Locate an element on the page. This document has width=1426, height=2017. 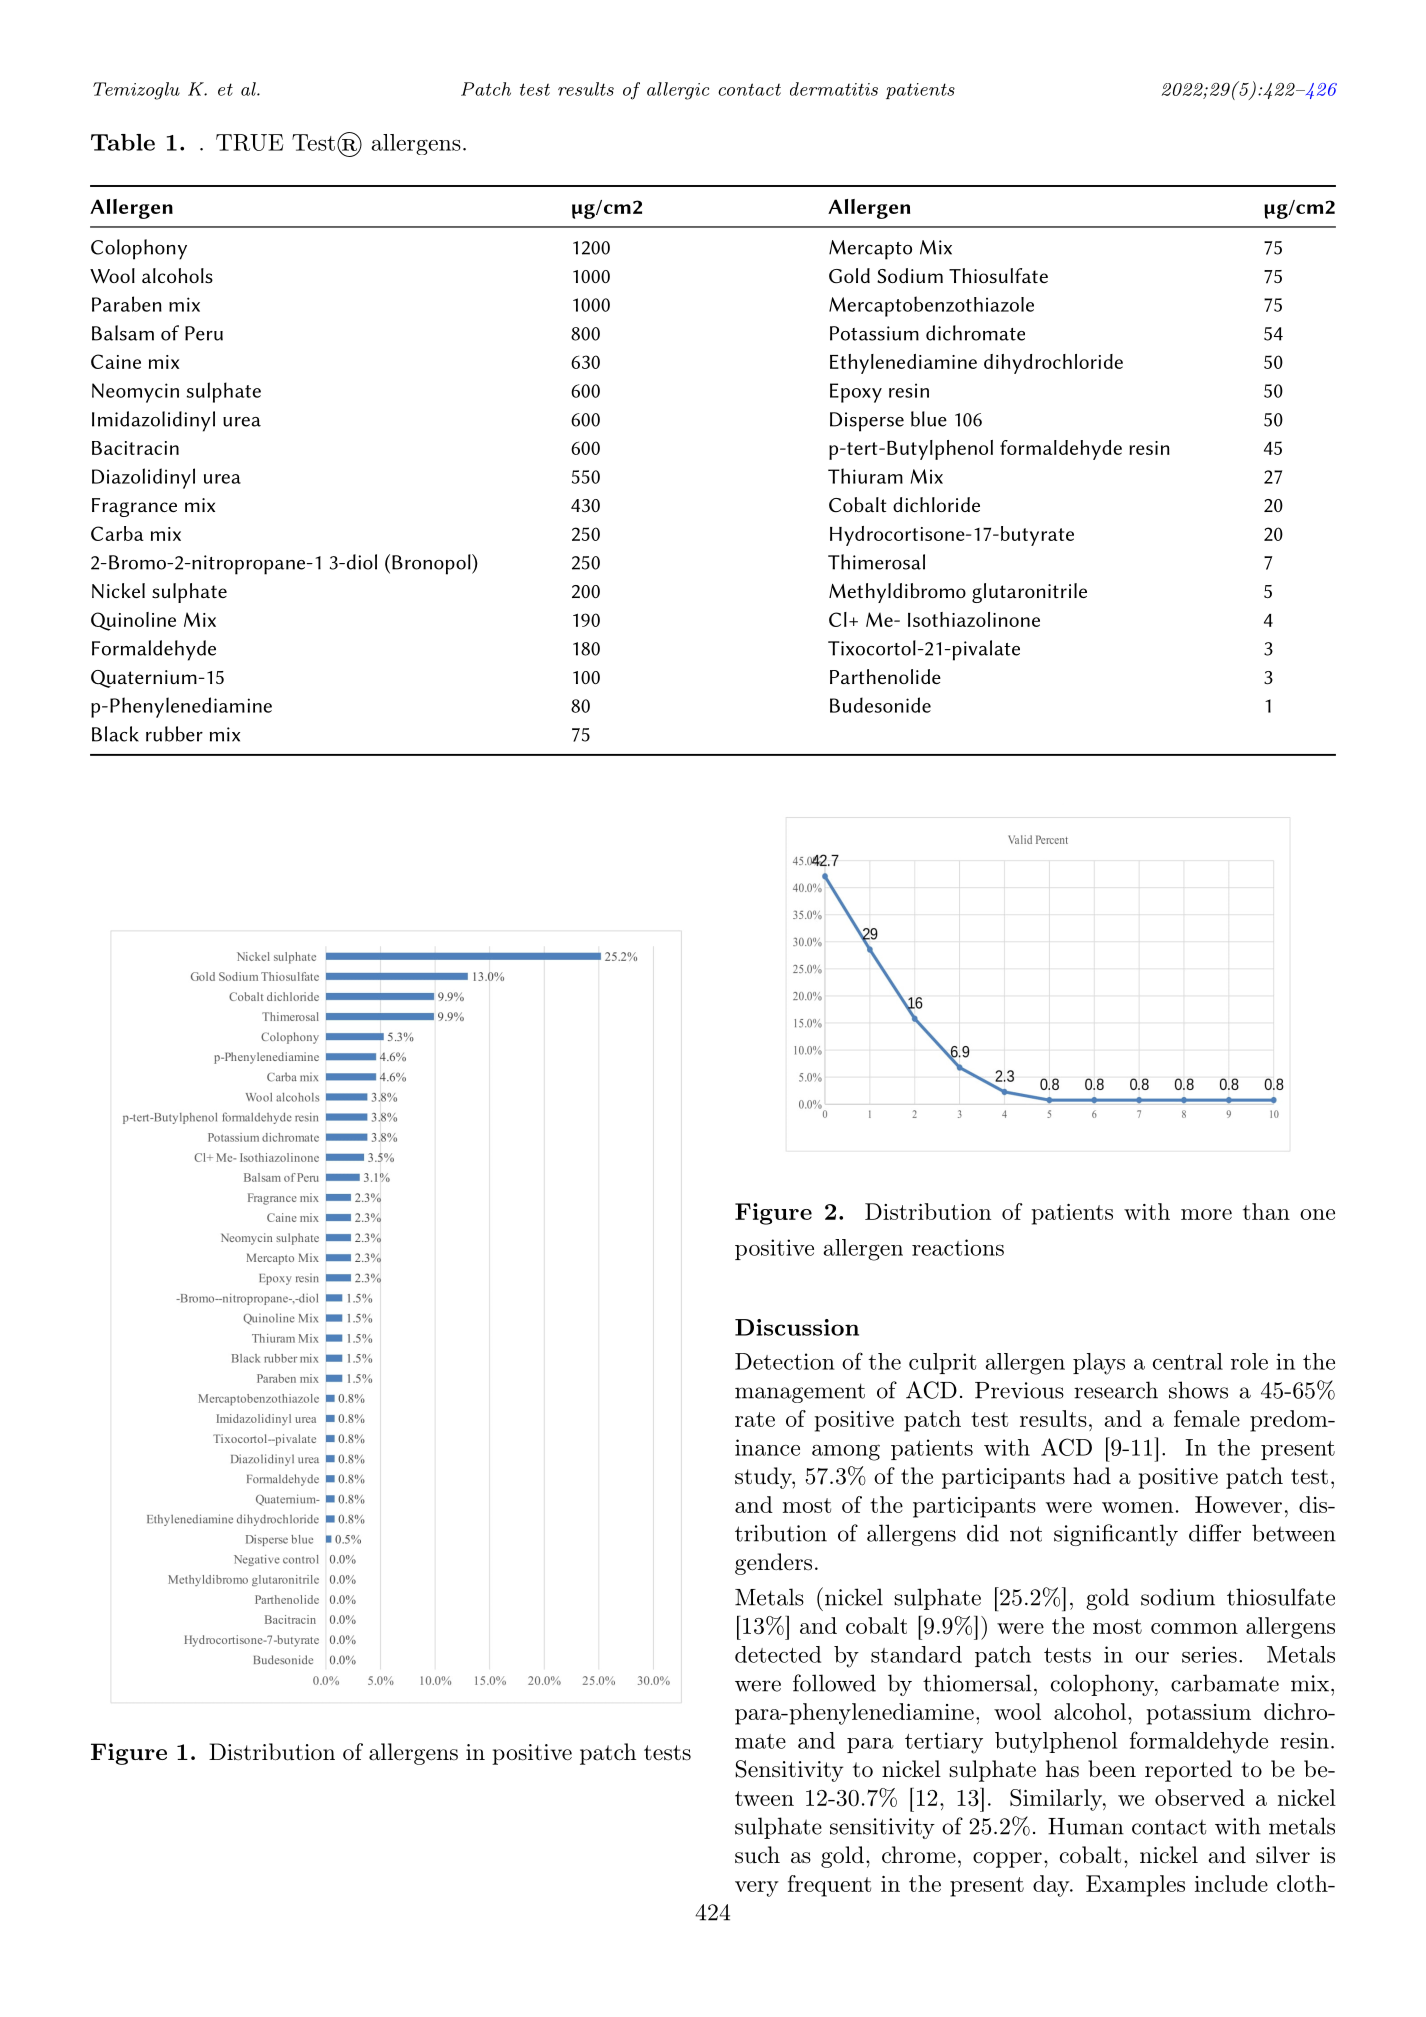
allergic is located at coordinates (678, 91).
